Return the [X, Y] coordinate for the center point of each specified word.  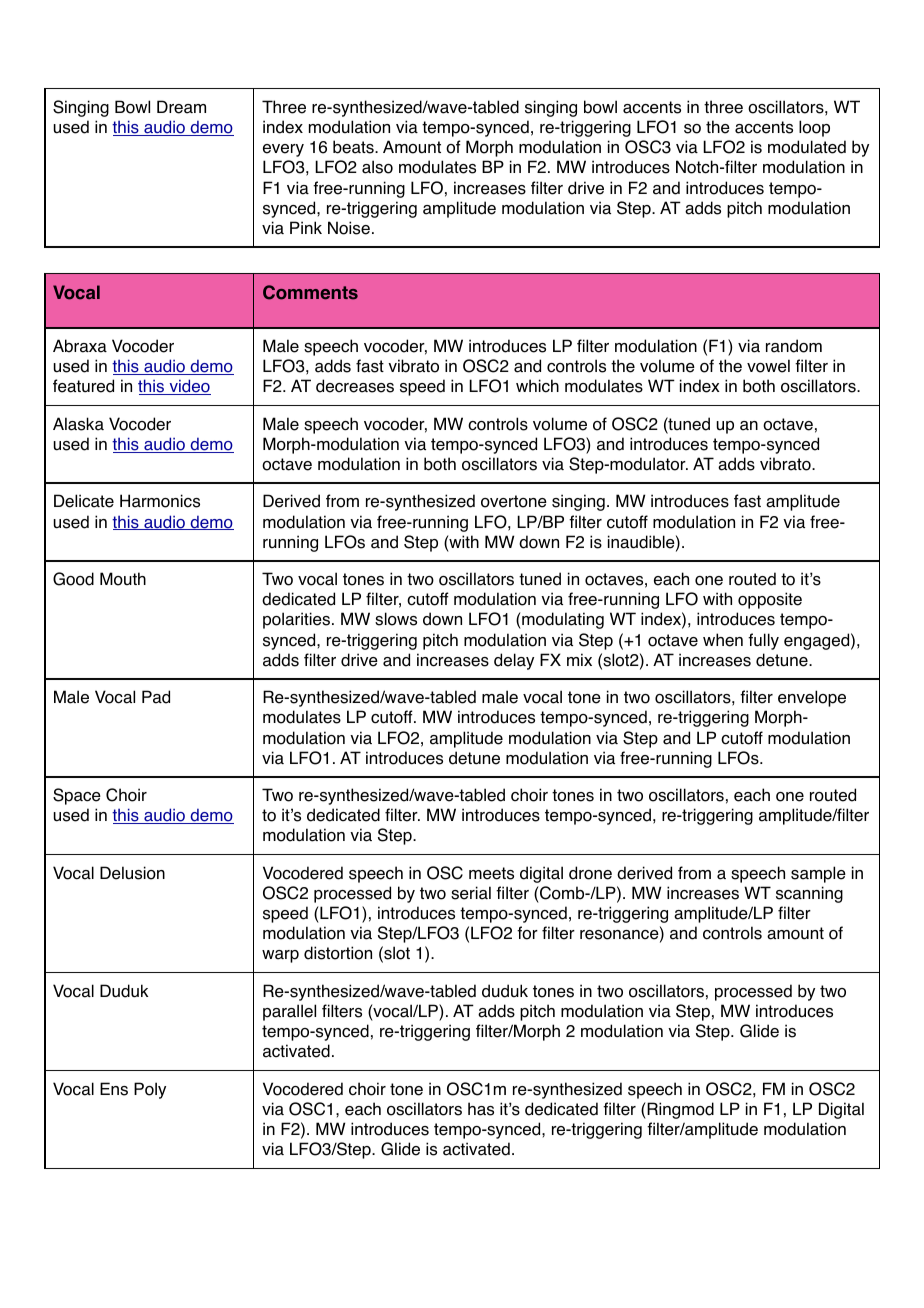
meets [491, 873]
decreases [355, 386]
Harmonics [160, 501]
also [377, 167]
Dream [181, 107]
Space [77, 796]
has [481, 1109]
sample [818, 874]
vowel [768, 366]
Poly [150, 1090]
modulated [807, 147]
